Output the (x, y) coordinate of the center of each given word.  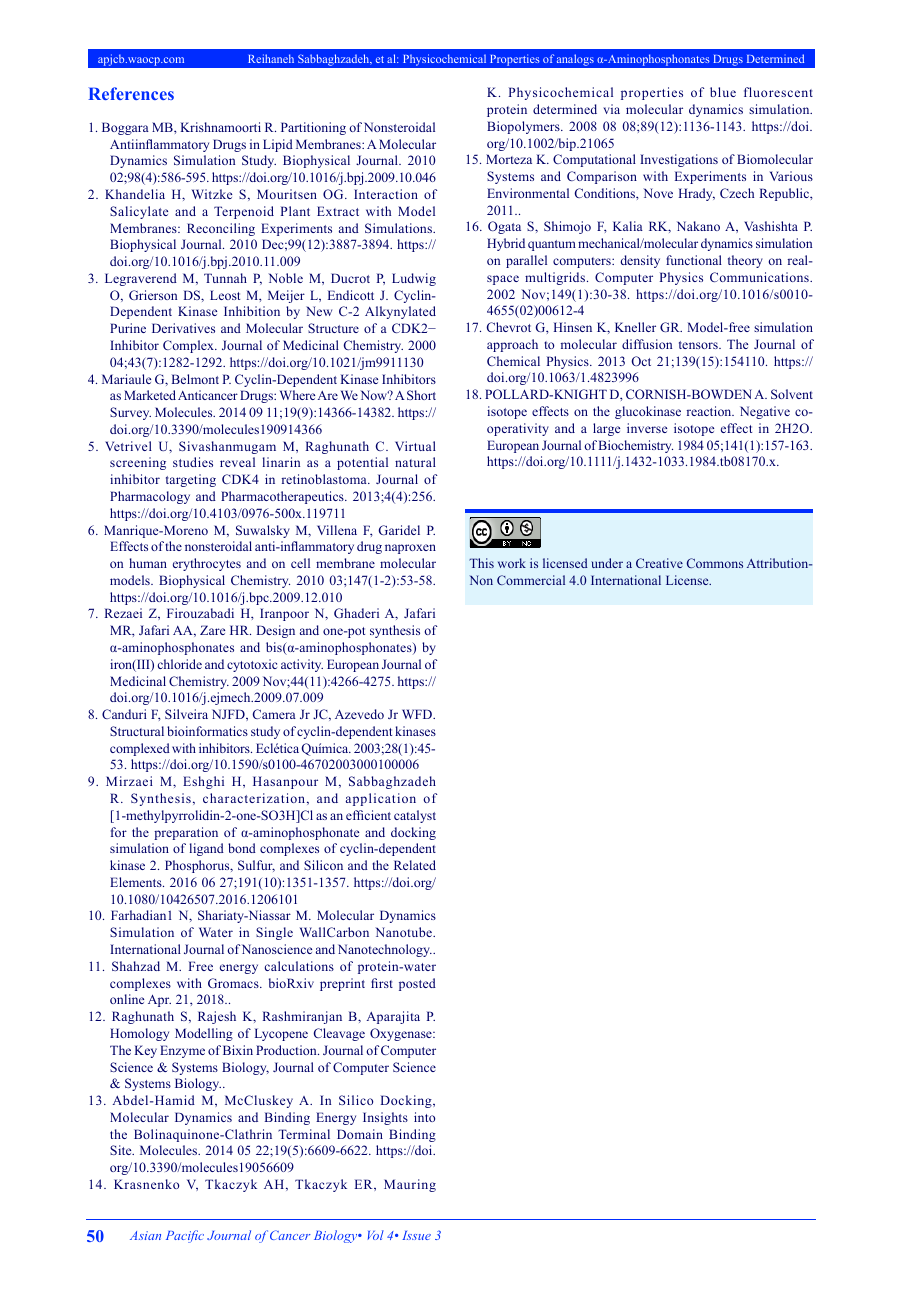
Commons (715, 563)
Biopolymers (524, 127)
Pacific (185, 1236)
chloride (180, 664)
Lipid (278, 145)
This (481, 563)
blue (723, 92)
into (424, 1117)
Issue (416, 1235)
